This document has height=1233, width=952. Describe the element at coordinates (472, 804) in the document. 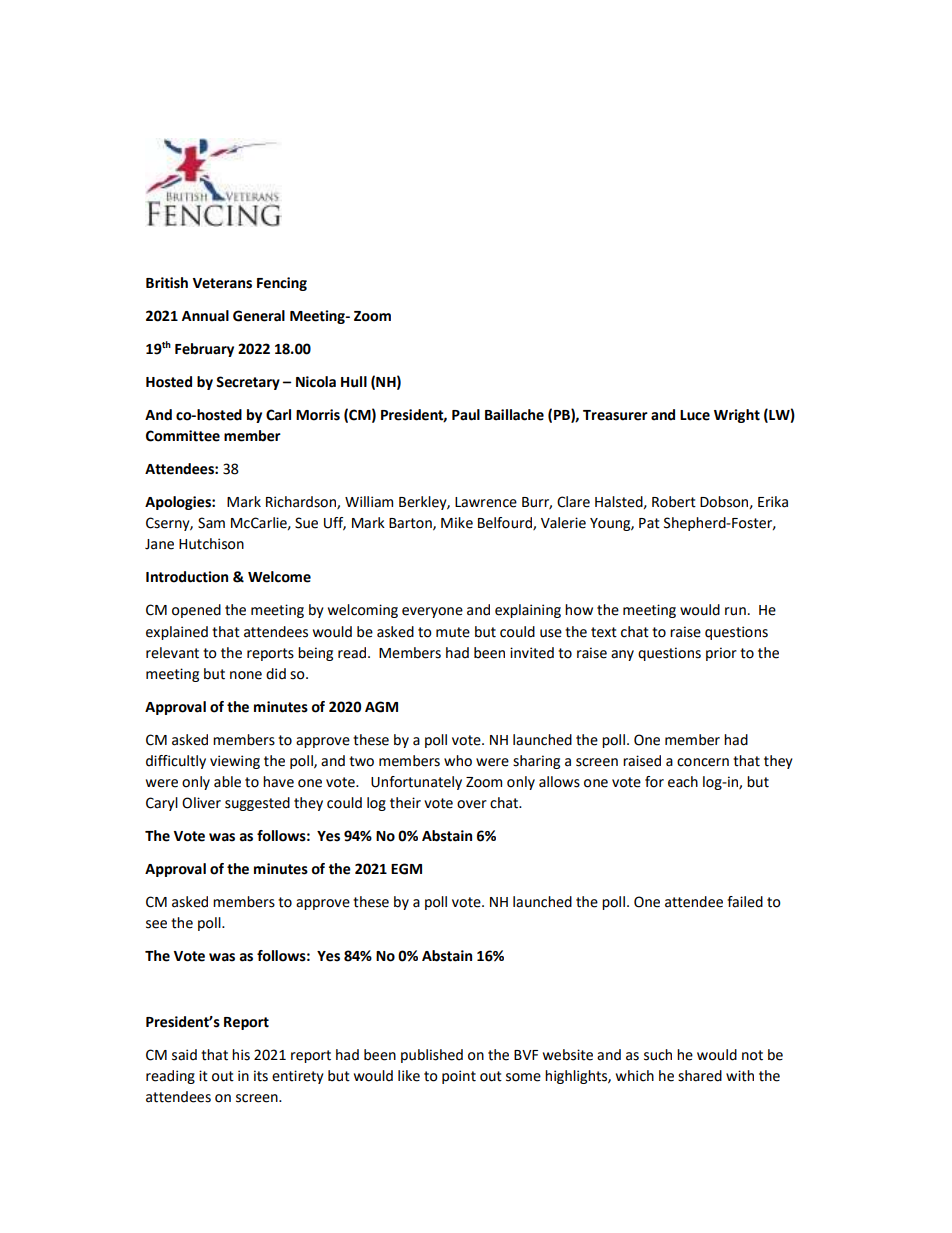

I see `over` at that location.
